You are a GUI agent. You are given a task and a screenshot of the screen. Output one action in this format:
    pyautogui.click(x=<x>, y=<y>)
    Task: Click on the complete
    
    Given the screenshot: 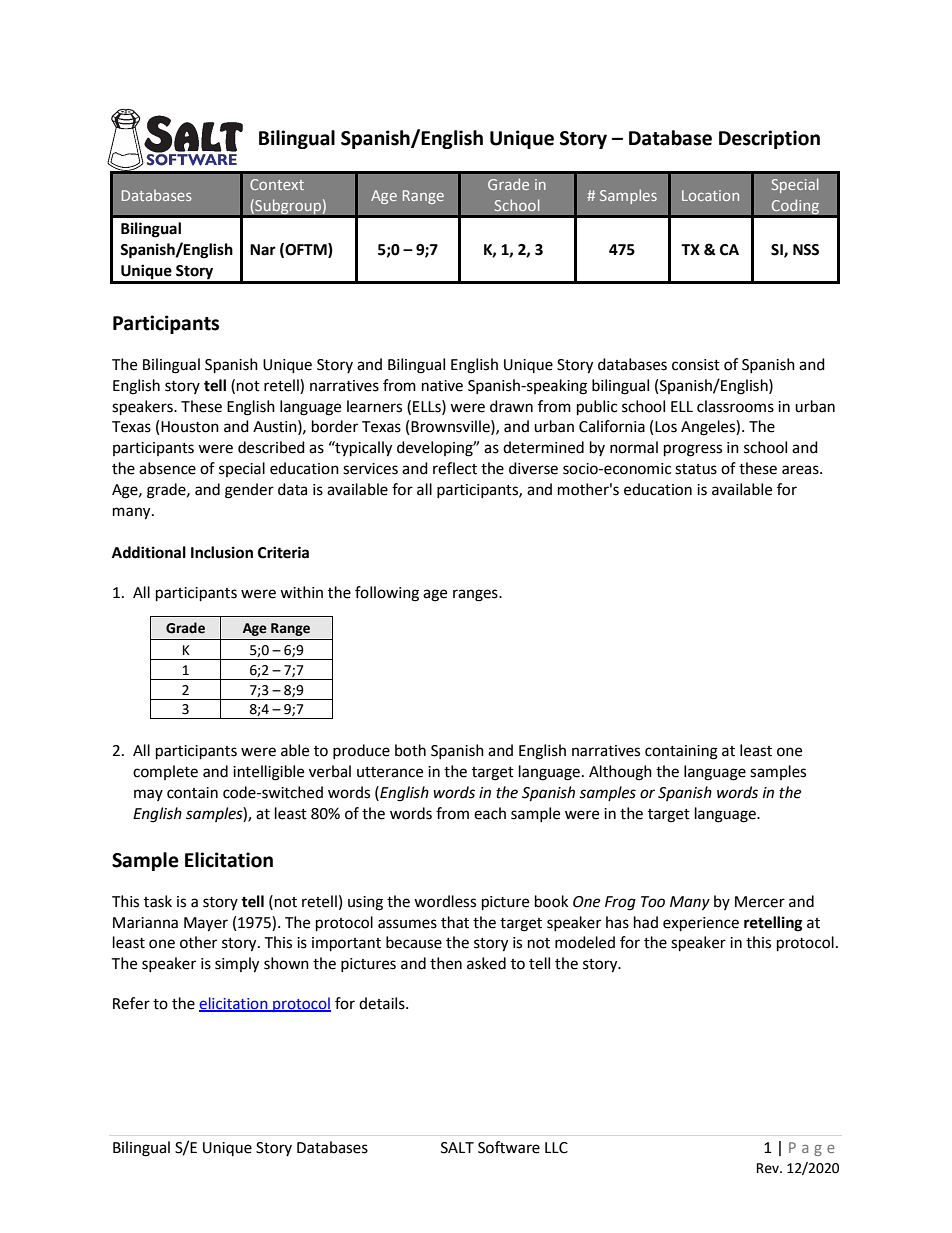 What is the action you would take?
    pyautogui.click(x=165, y=772)
